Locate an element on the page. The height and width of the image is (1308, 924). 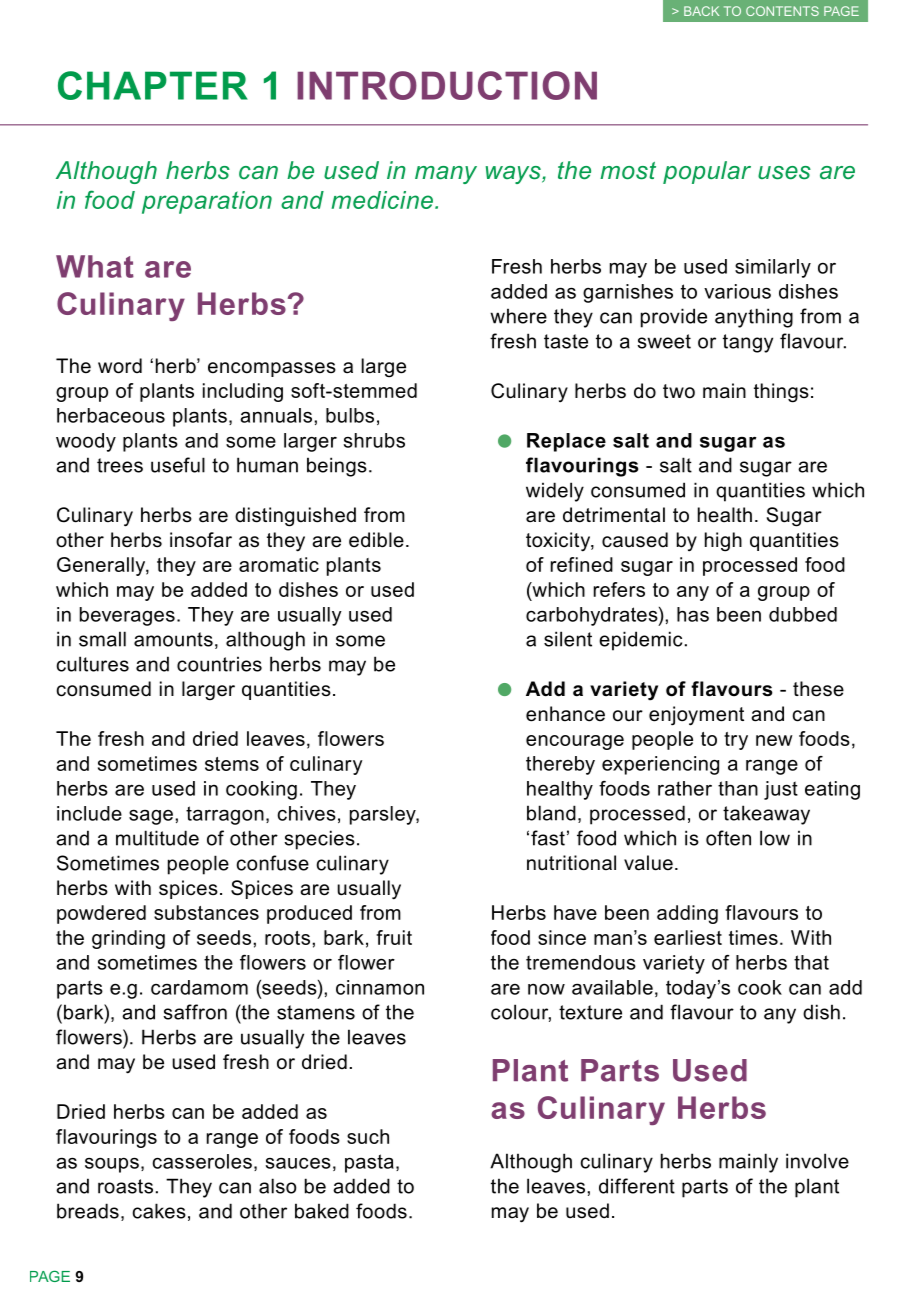
CONTENTS is located at coordinates (782, 11).
